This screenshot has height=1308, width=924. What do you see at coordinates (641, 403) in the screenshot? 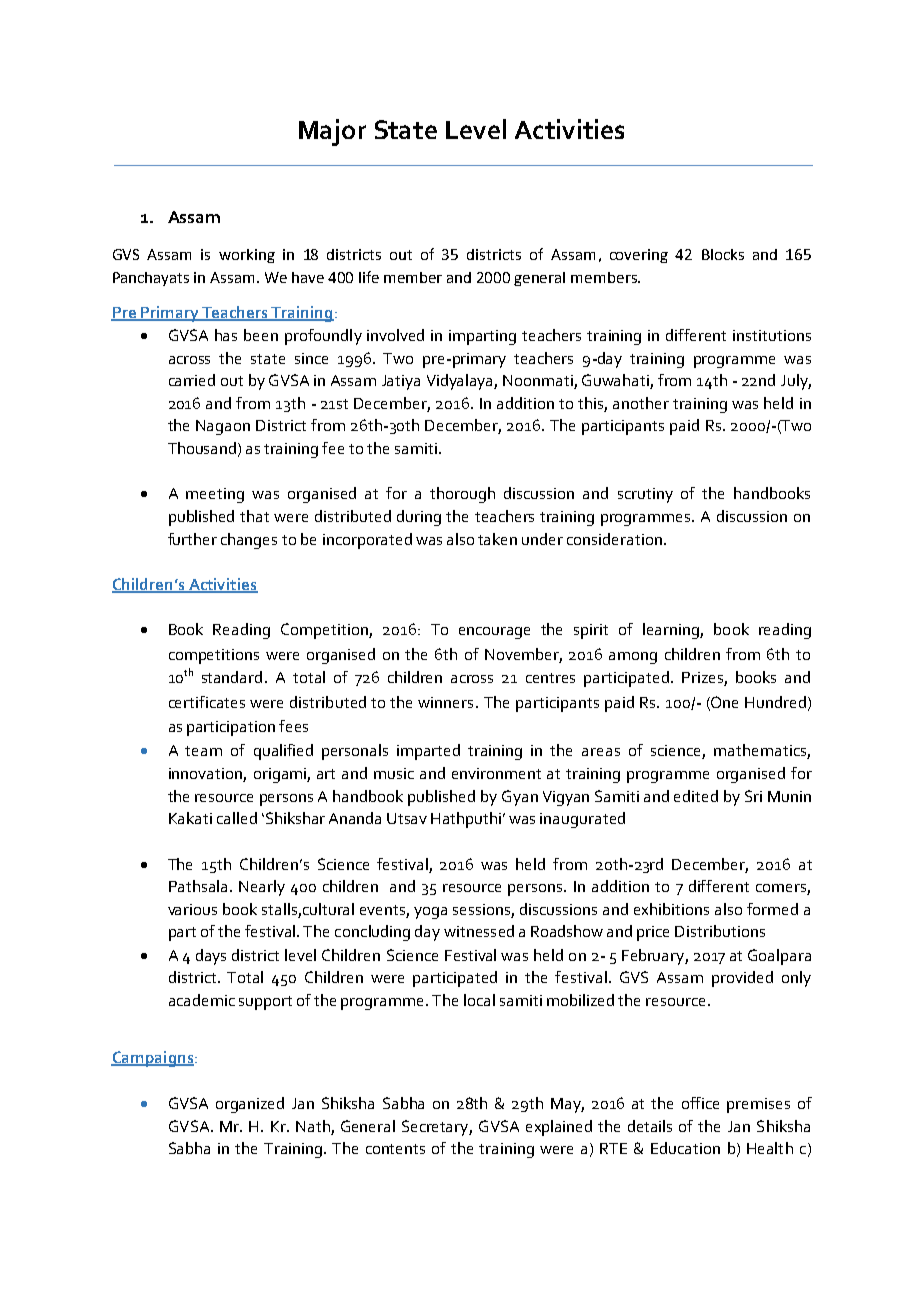
I see `another` at bounding box center [641, 403].
